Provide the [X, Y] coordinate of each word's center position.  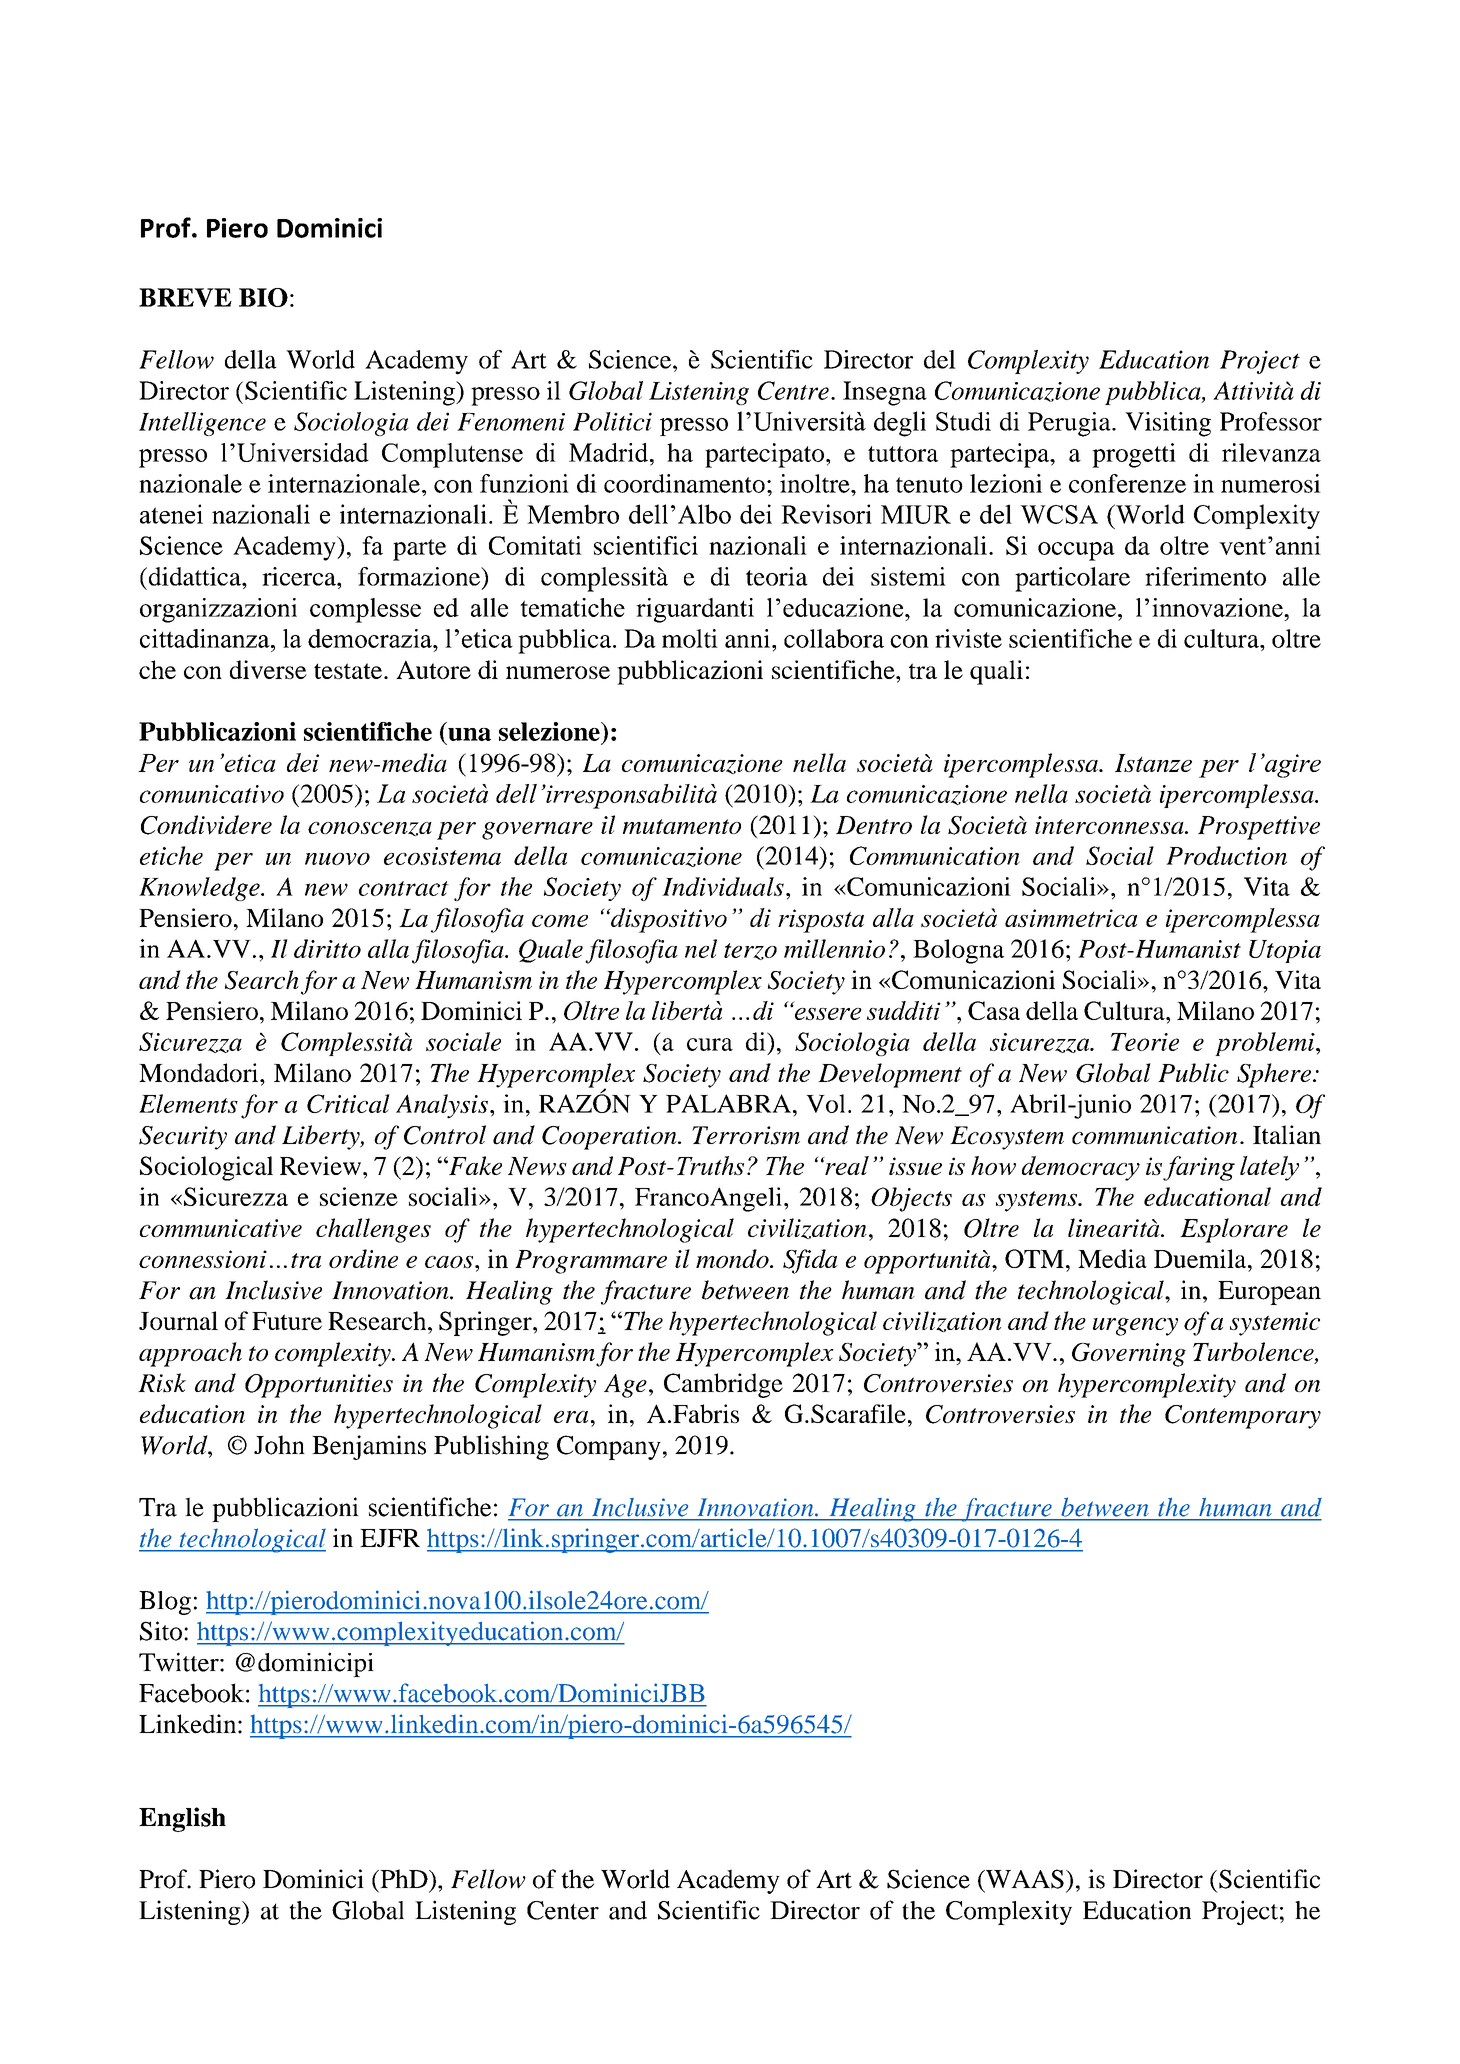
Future [287, 1321]
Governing [1129, 1355]
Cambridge [723, 1385]
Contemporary [1243, 1417]
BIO [263, 297]
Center [563, 1910]
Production [1226, 855]
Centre [793, 390]
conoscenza [370, 829]
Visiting [1168, 424]
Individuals [723, 886]
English [182, 1819]
